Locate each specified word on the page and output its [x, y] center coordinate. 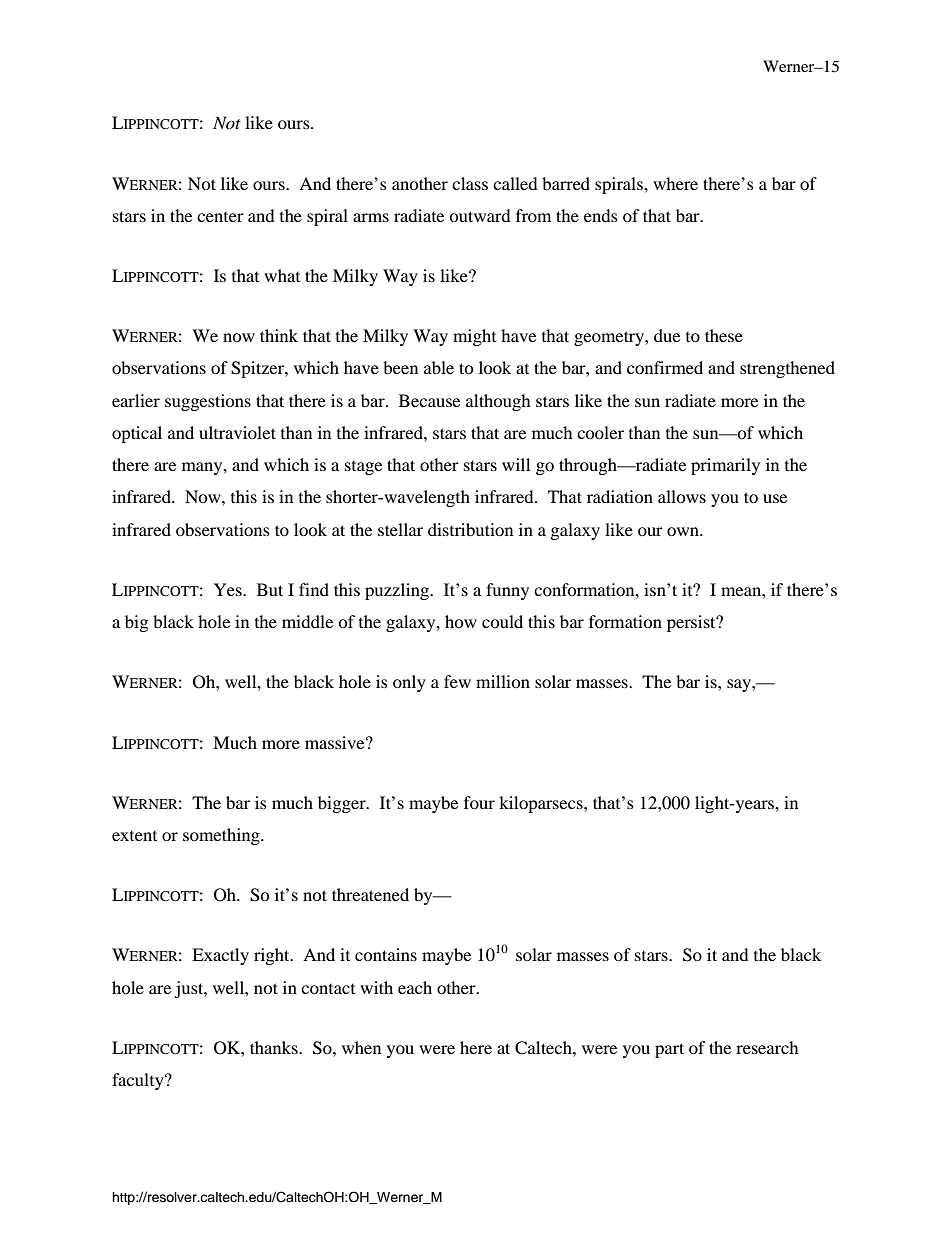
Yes [229, 589]
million [503, 681]
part [669, 1050]
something [222, 836]
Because [429, 400]
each [415, 987]
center [220, 217]
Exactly [220, 956]
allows [682, 496]
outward [480, 215]
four [479, 802]
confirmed [665, 367]
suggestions [208, 402]
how [461, 621]
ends [601, 215]
